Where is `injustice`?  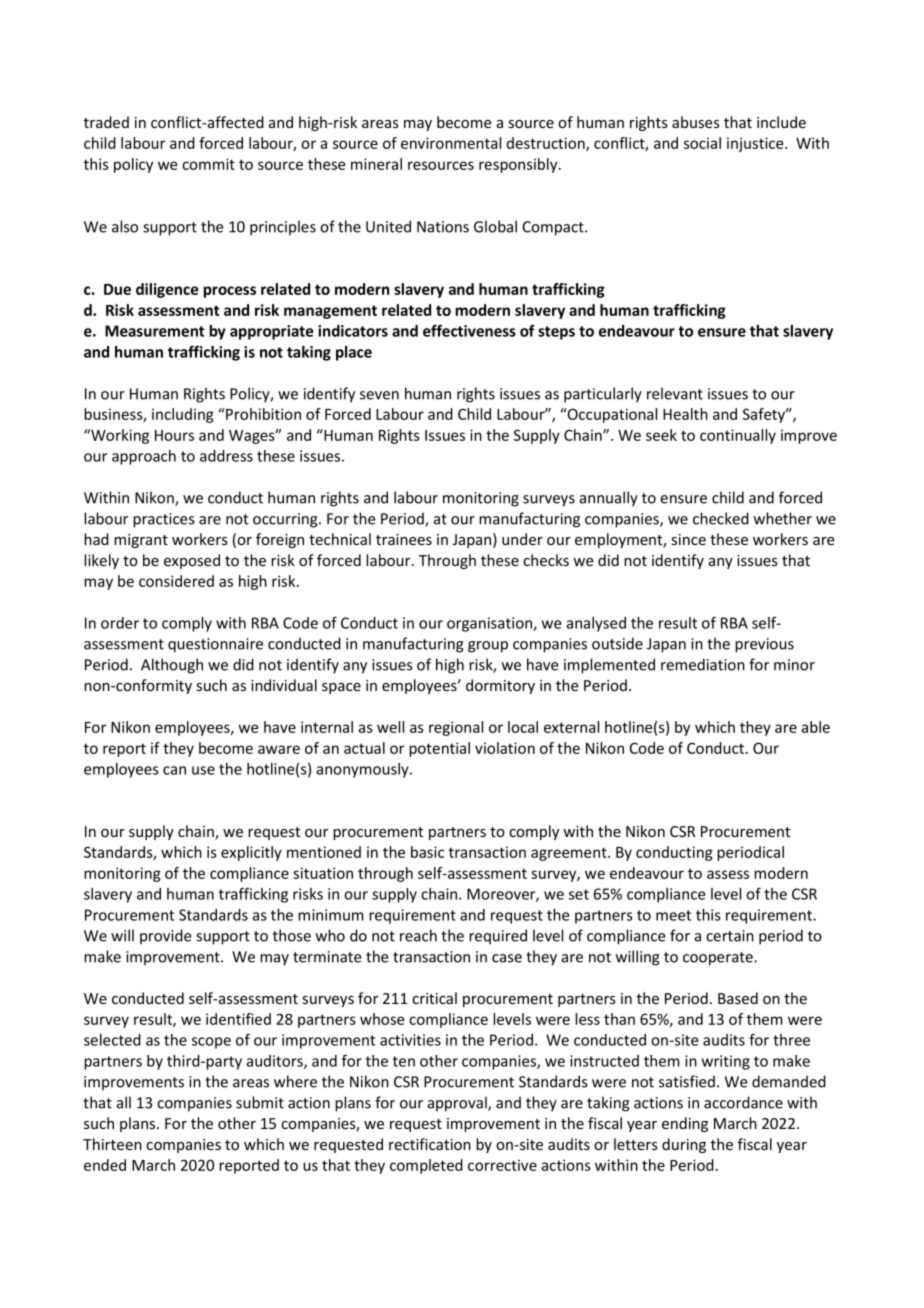 injustice is located at coordinates (756, 144).
